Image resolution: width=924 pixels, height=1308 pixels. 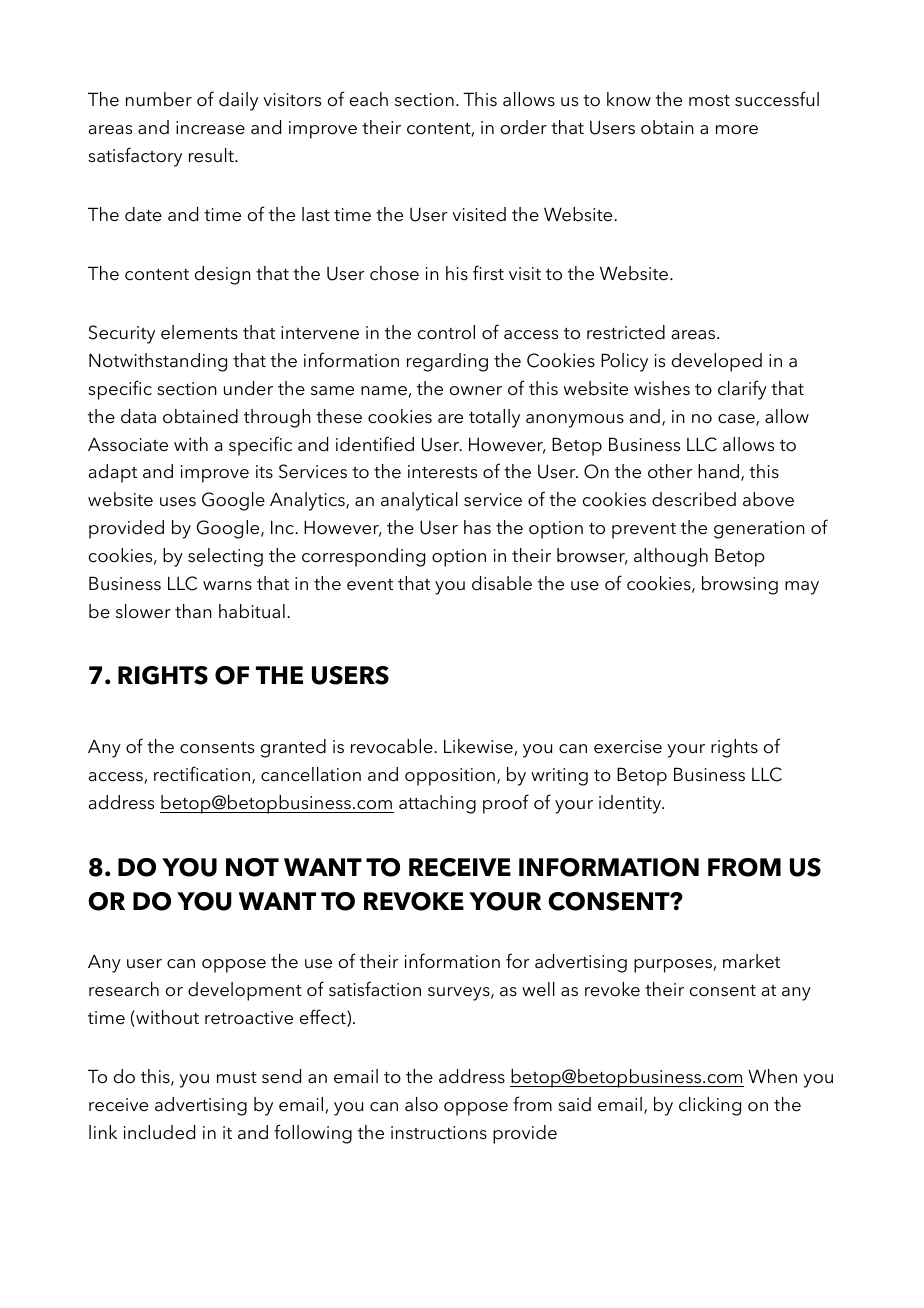 I want to click on identity, so click(x=631, y=804).
